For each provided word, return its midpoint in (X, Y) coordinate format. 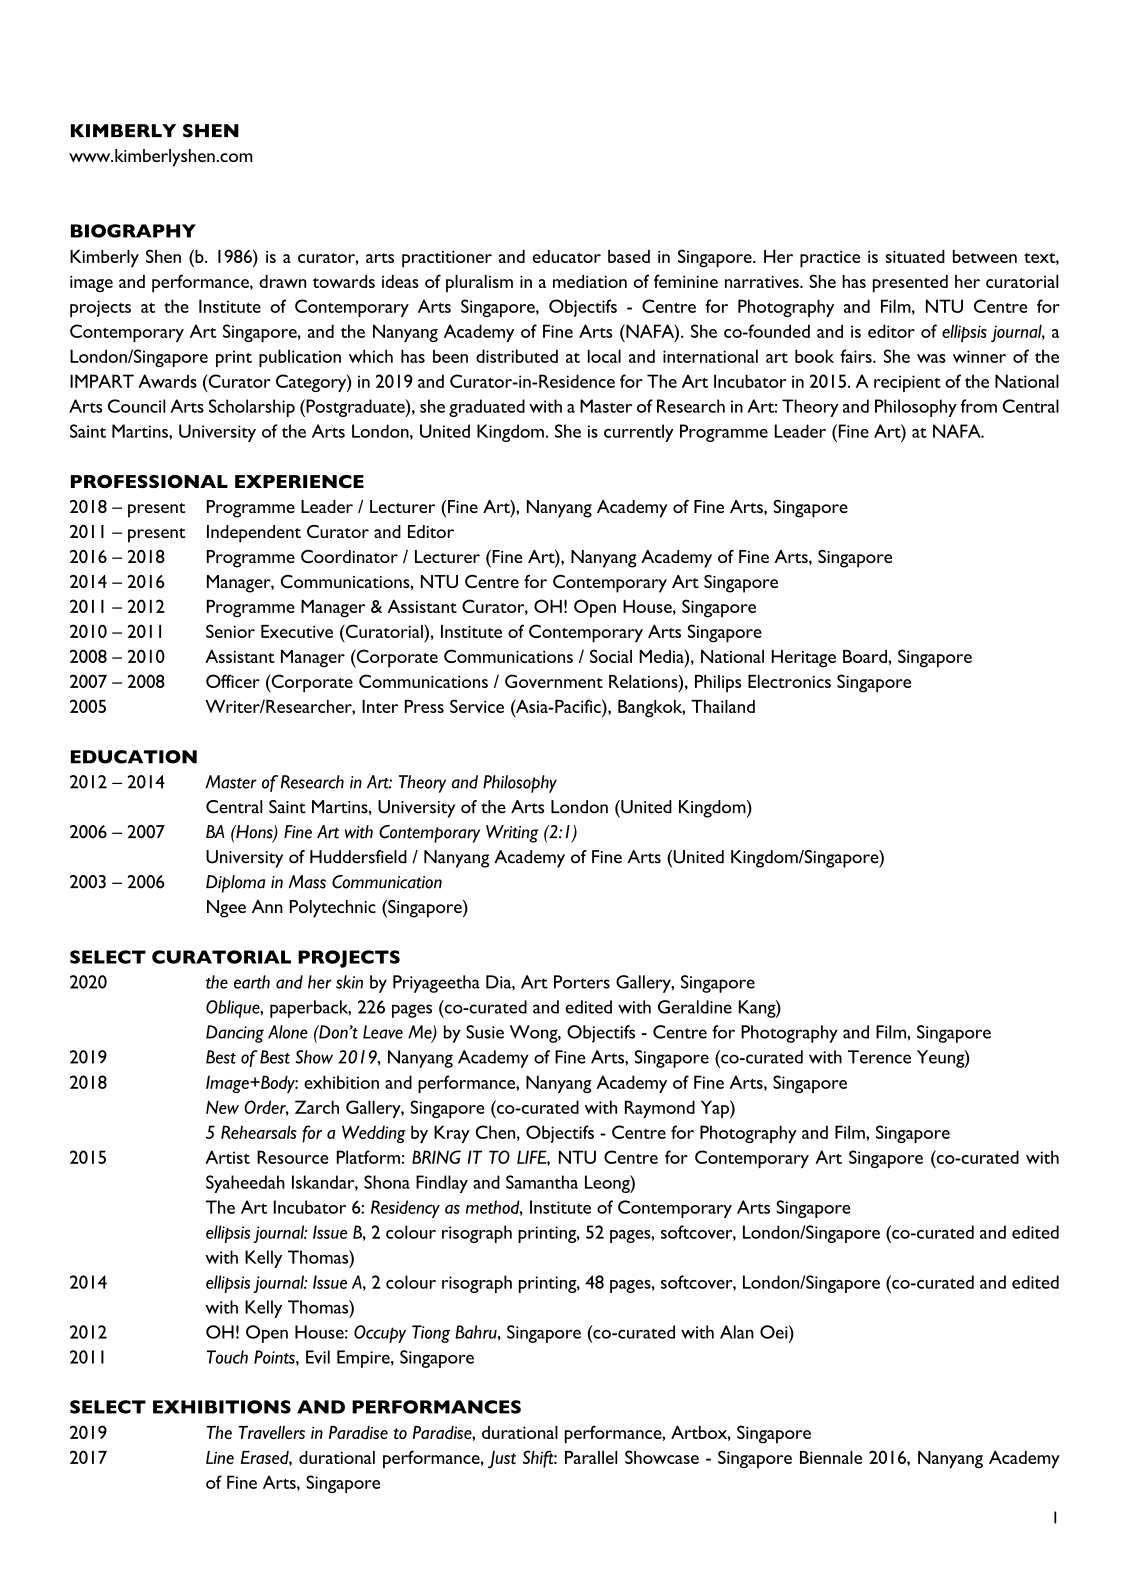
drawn (282, 281)
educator (566, 256)
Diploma (235, 884)
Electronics (789, 681)
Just (502, 1460)
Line (220, 1457)
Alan (737, 1332)
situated (915, 256)
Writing (512, 834)
